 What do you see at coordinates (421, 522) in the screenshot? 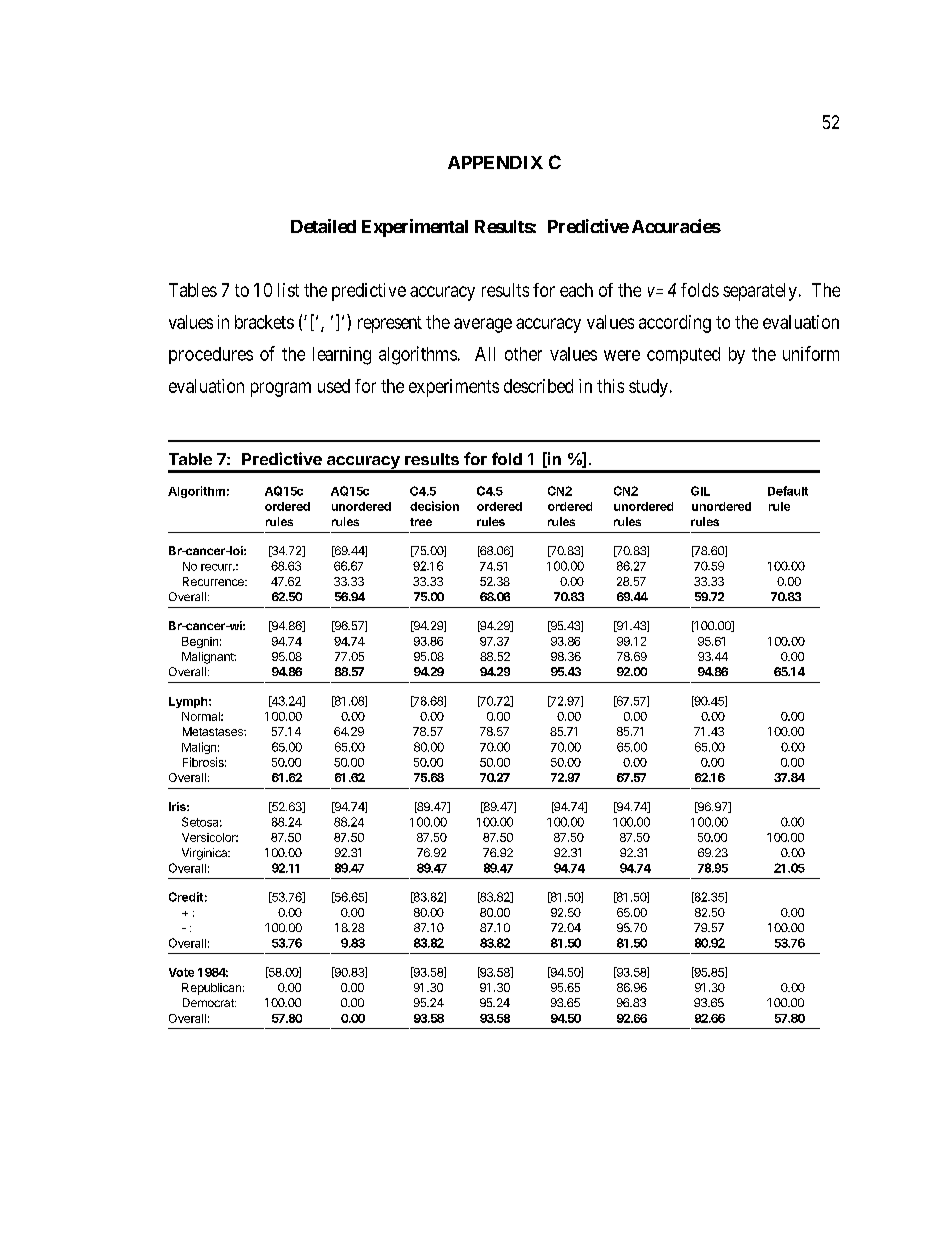
I see `tree` at bounding box center [421, 522].
